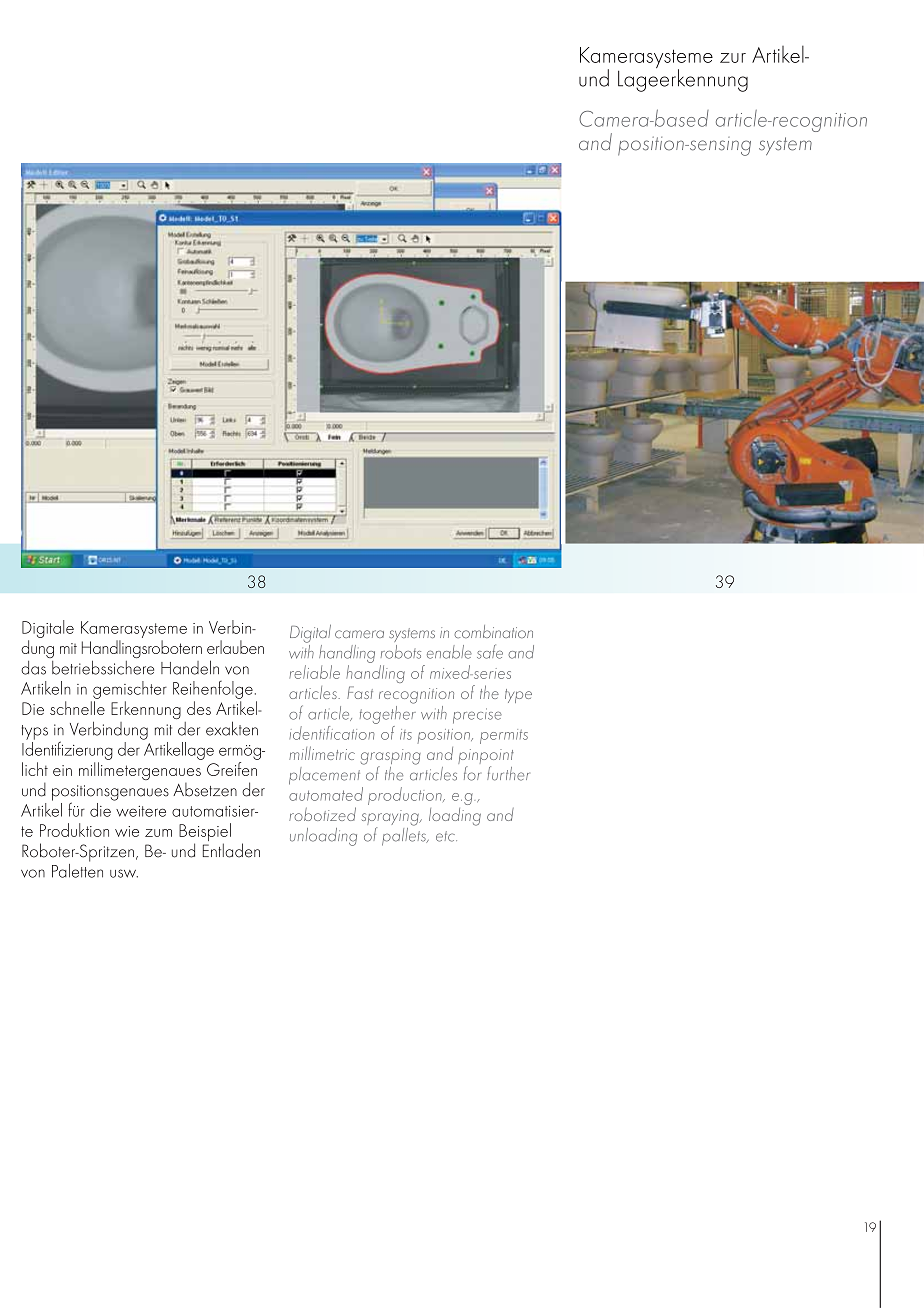  What do you see at coordinates (391, 819) in the document?
I see `spraying` at bounding box center [391, 819].
